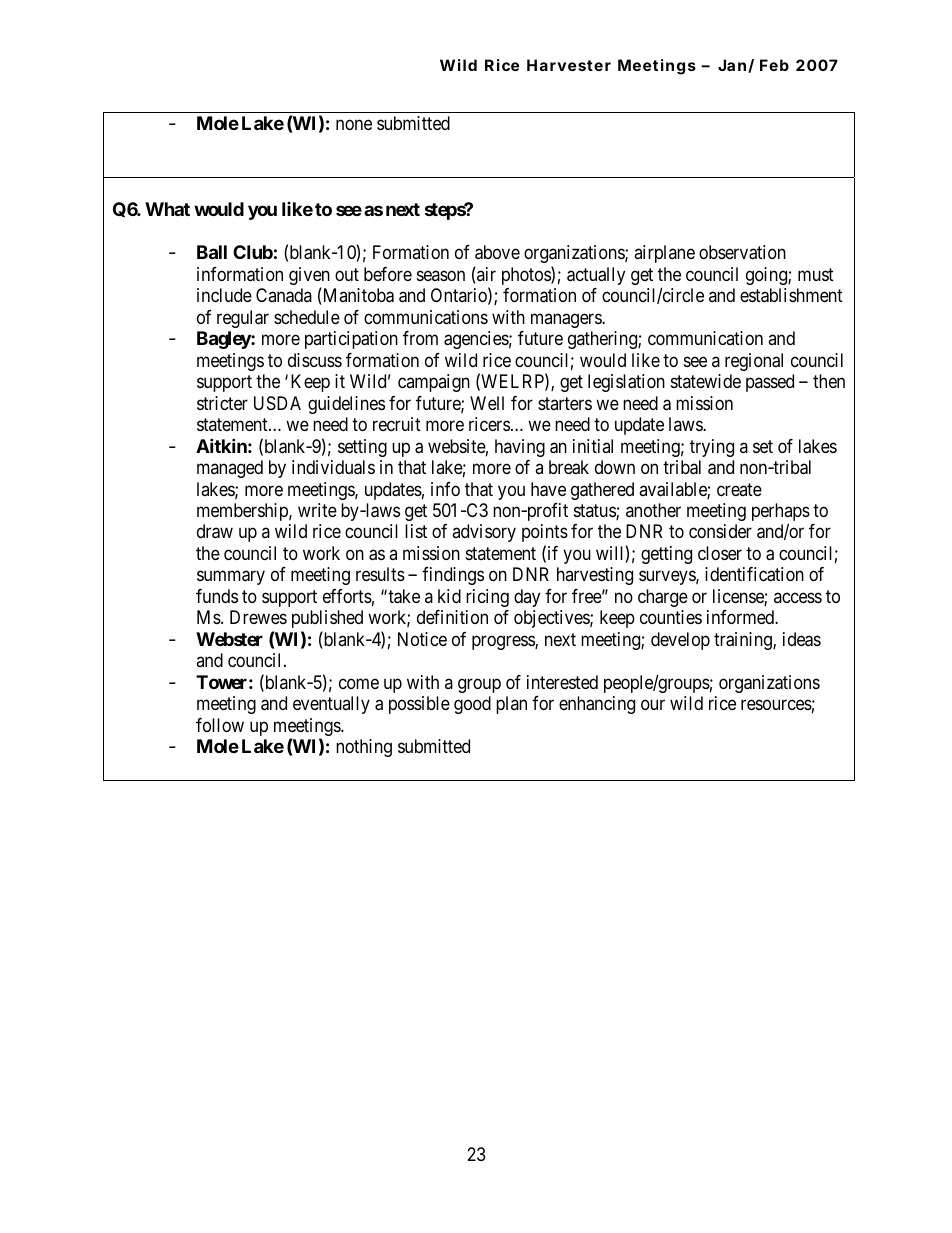  I want to click on follow, so click(220, 725).
